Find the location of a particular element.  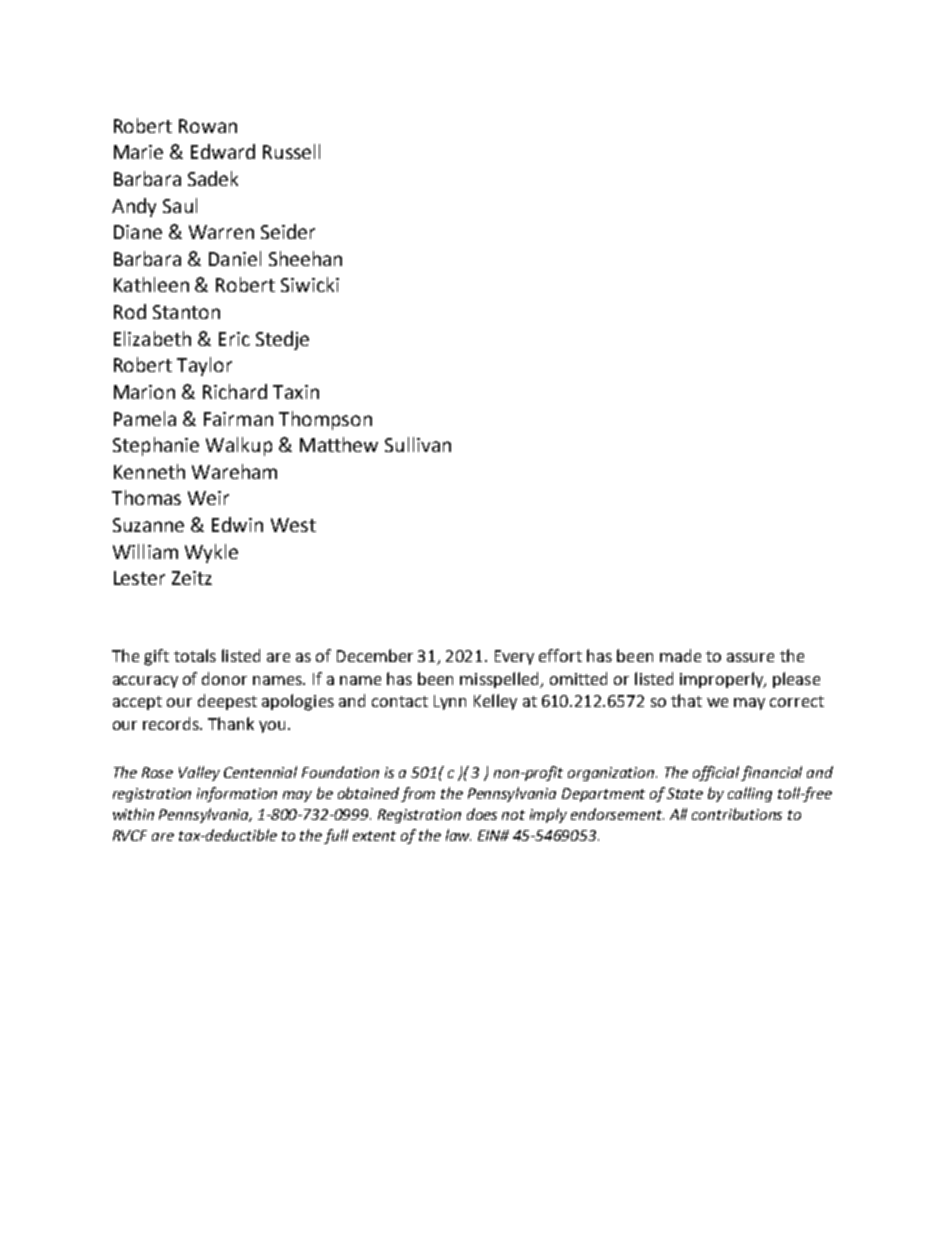

Matthew is located at coordinates (339, 444).
